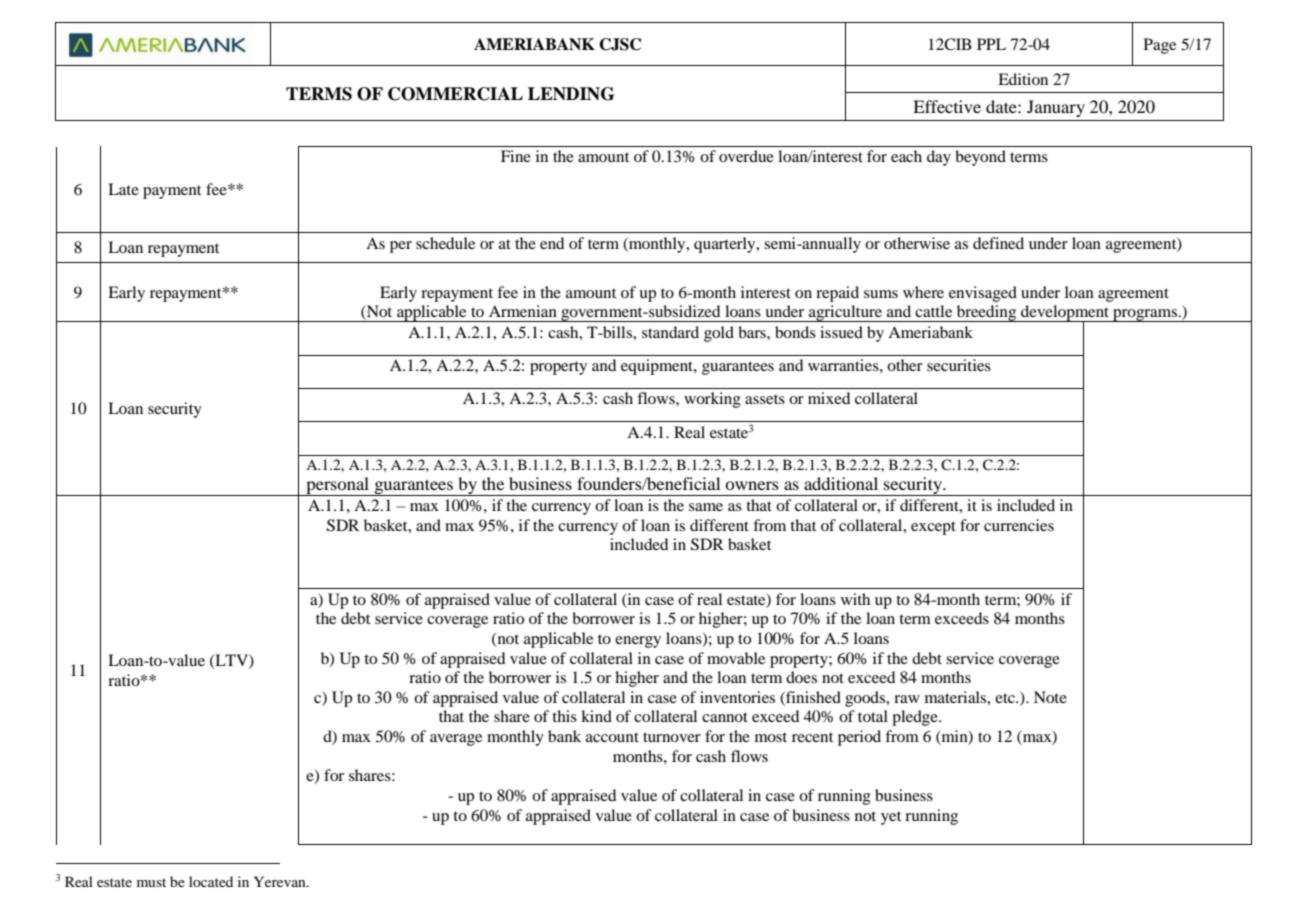 The image size is (1307, 924). I want to click on LENDING, so click(571, 94).
